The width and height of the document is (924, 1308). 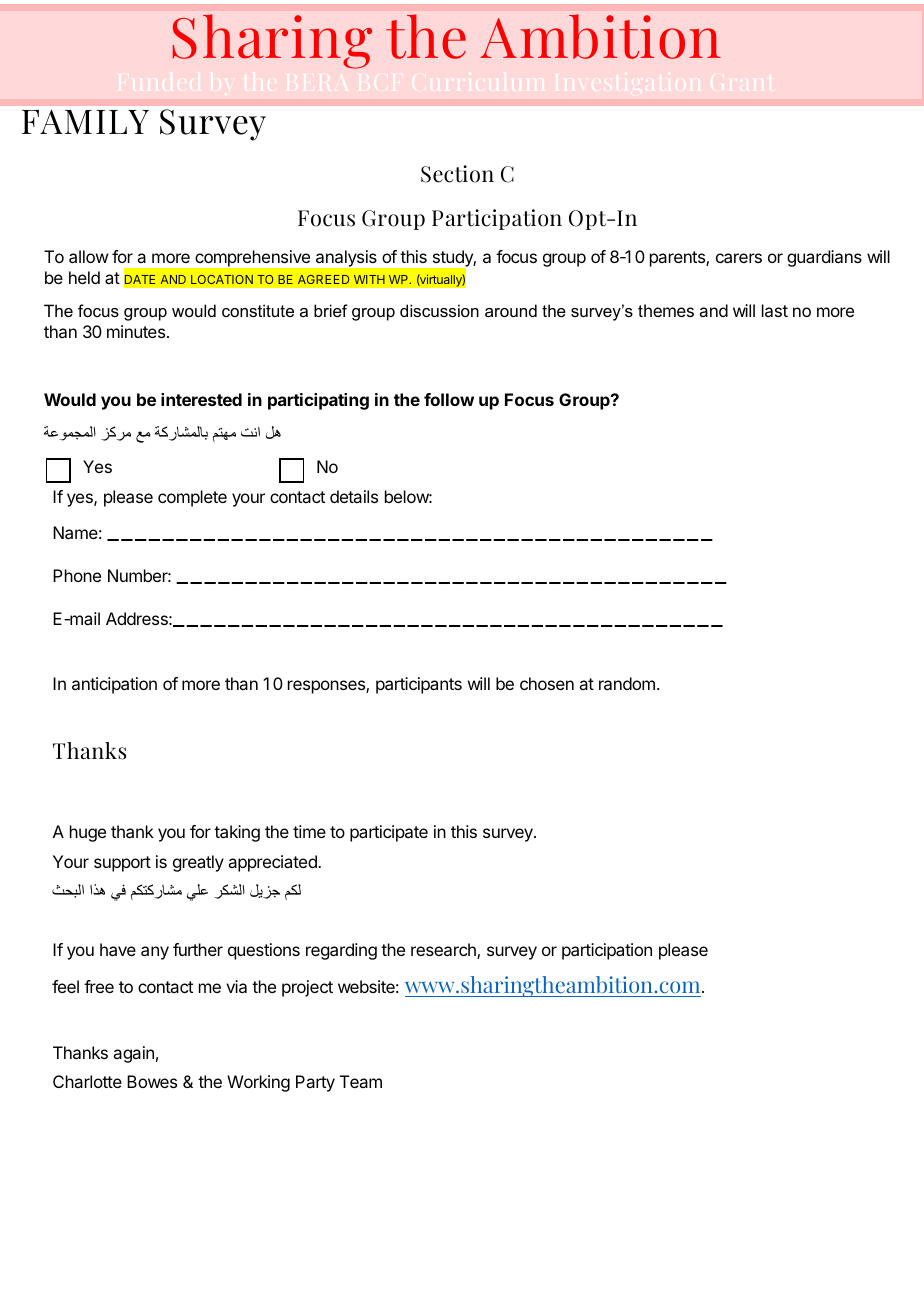 I want to click on complete, so click(x=192, y=498).
